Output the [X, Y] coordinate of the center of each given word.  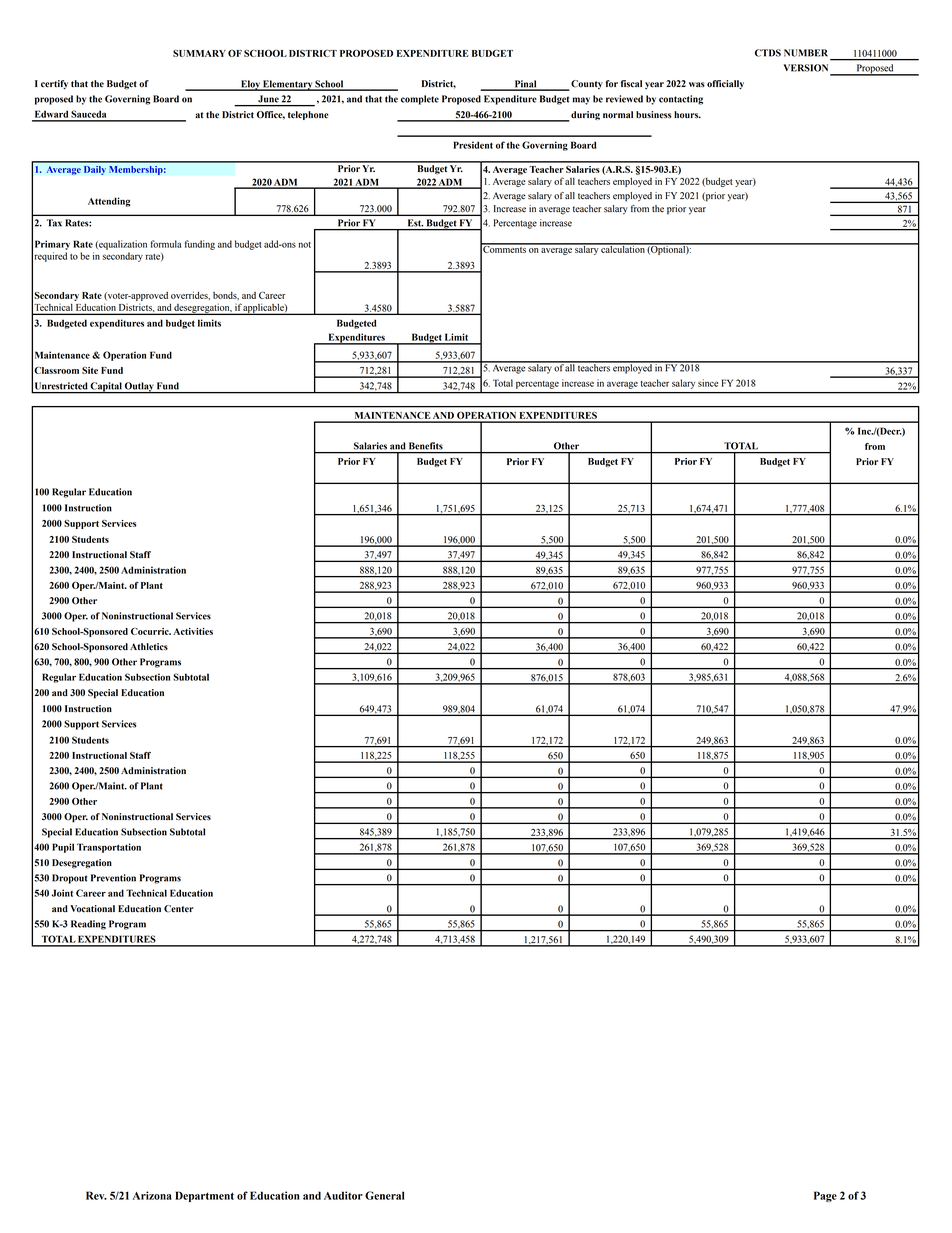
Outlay [139, 388]
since [708, 383]
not [304, 245]
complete [420, 100]
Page [825, 1196]
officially [725, 84]
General [384, 1195]
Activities [193, 631]
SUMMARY [199, 53]
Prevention [113, 878]
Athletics [149, 647]
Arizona [152, 1195]
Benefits [426, 446]
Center [179, 909]
